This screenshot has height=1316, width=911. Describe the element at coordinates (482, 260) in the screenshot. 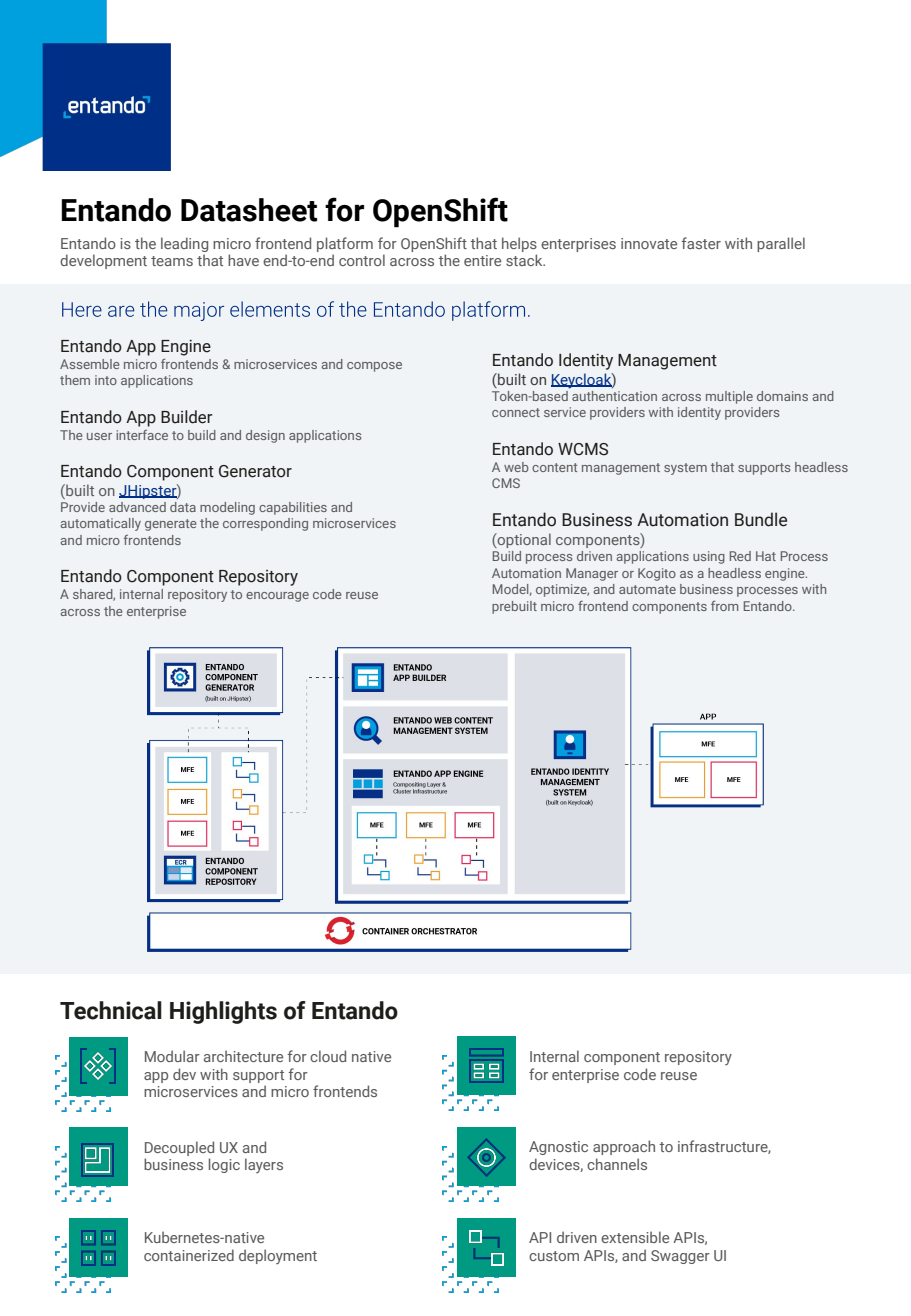

I see `entire` at that location.
